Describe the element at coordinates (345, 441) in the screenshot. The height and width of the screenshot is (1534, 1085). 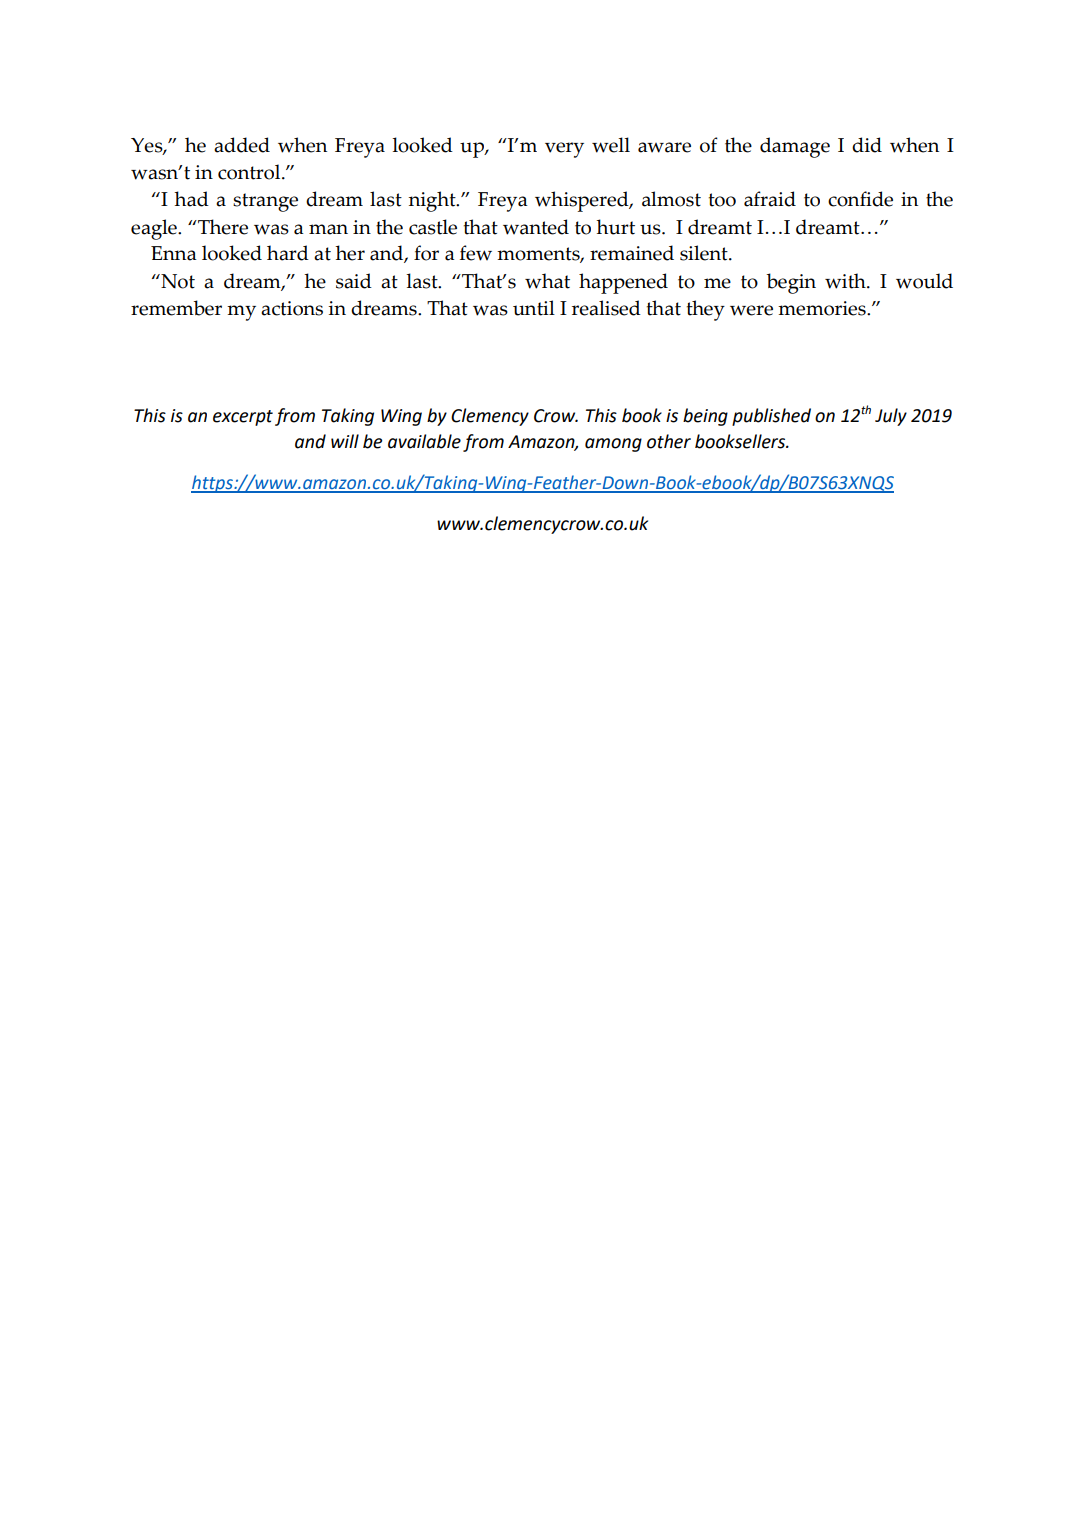
I see `will` at that location.
